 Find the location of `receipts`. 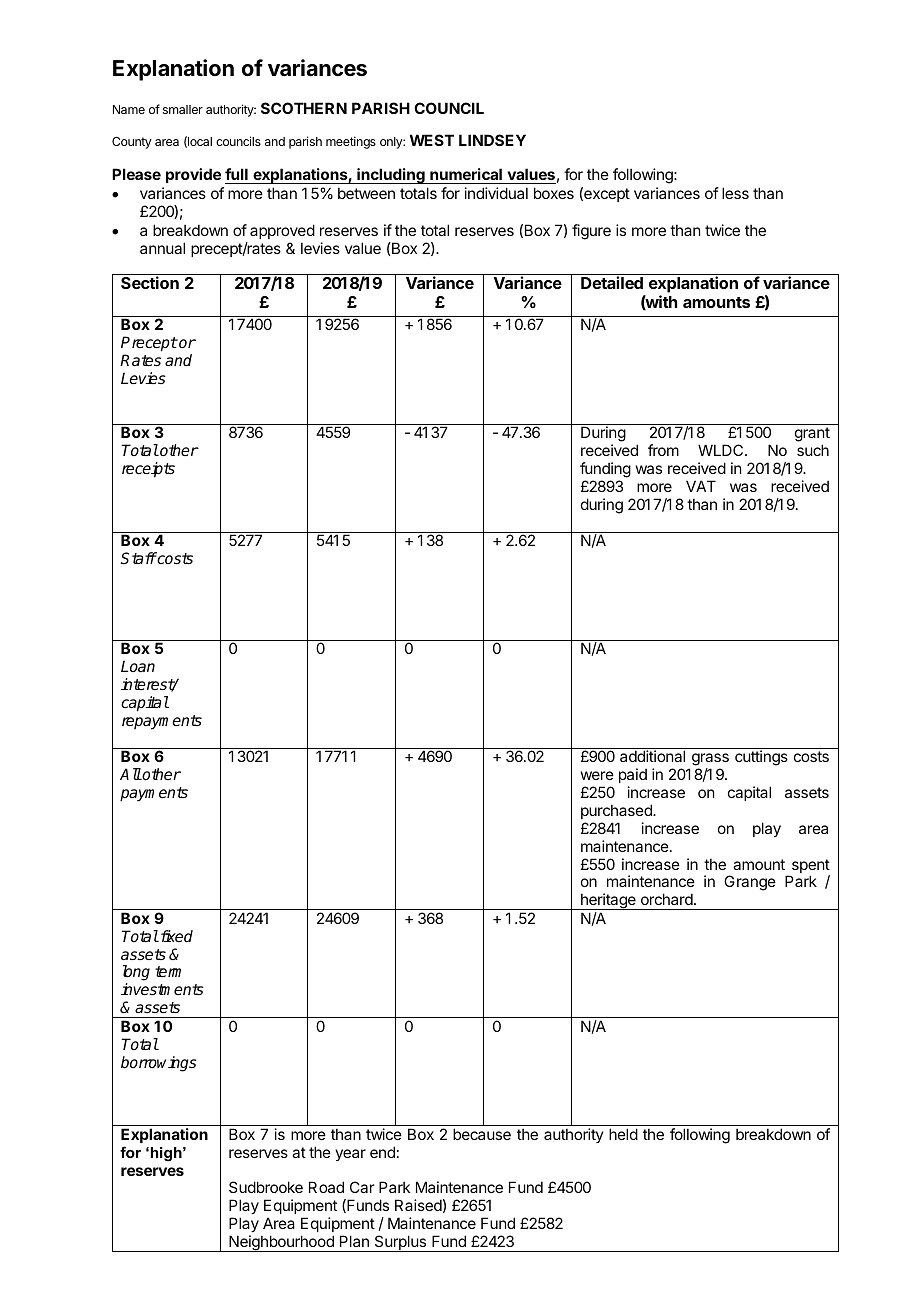

receipts is located at coordinates (148, 470).
